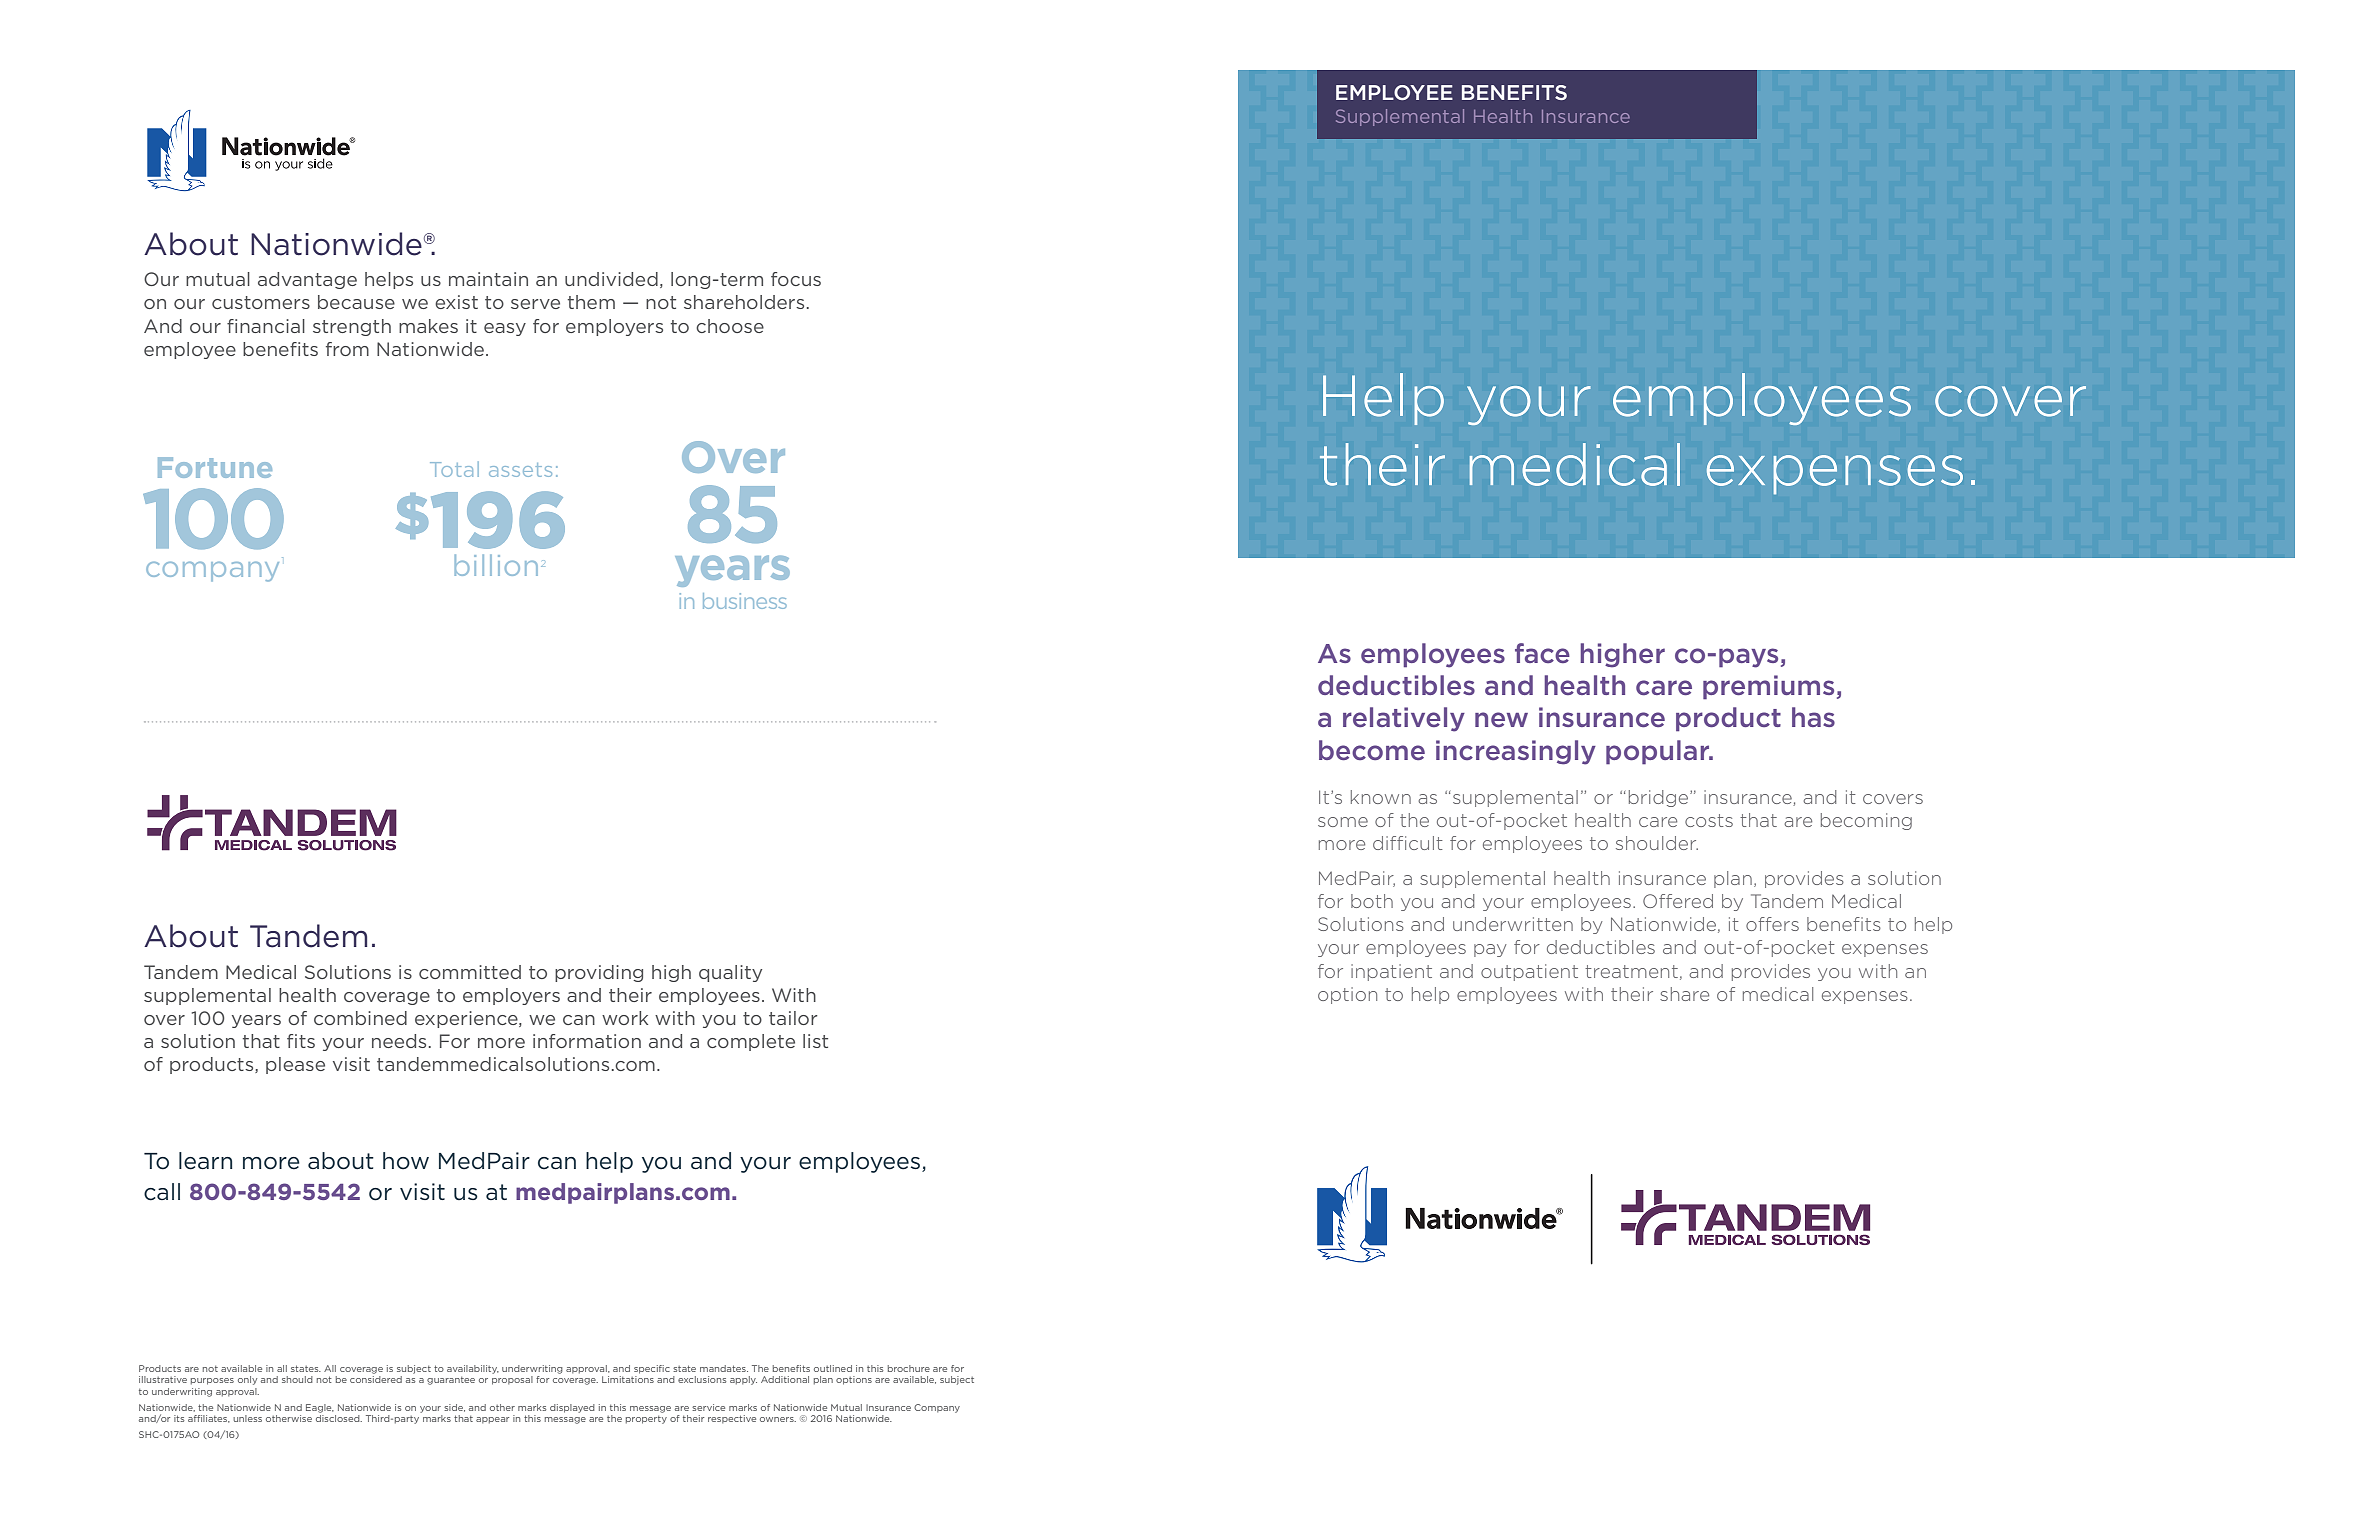 This screenshot has height=1525, width=2357. Describe the element at coordinates (833, 1368) in the screenshot. I see `outlined` at that location.
